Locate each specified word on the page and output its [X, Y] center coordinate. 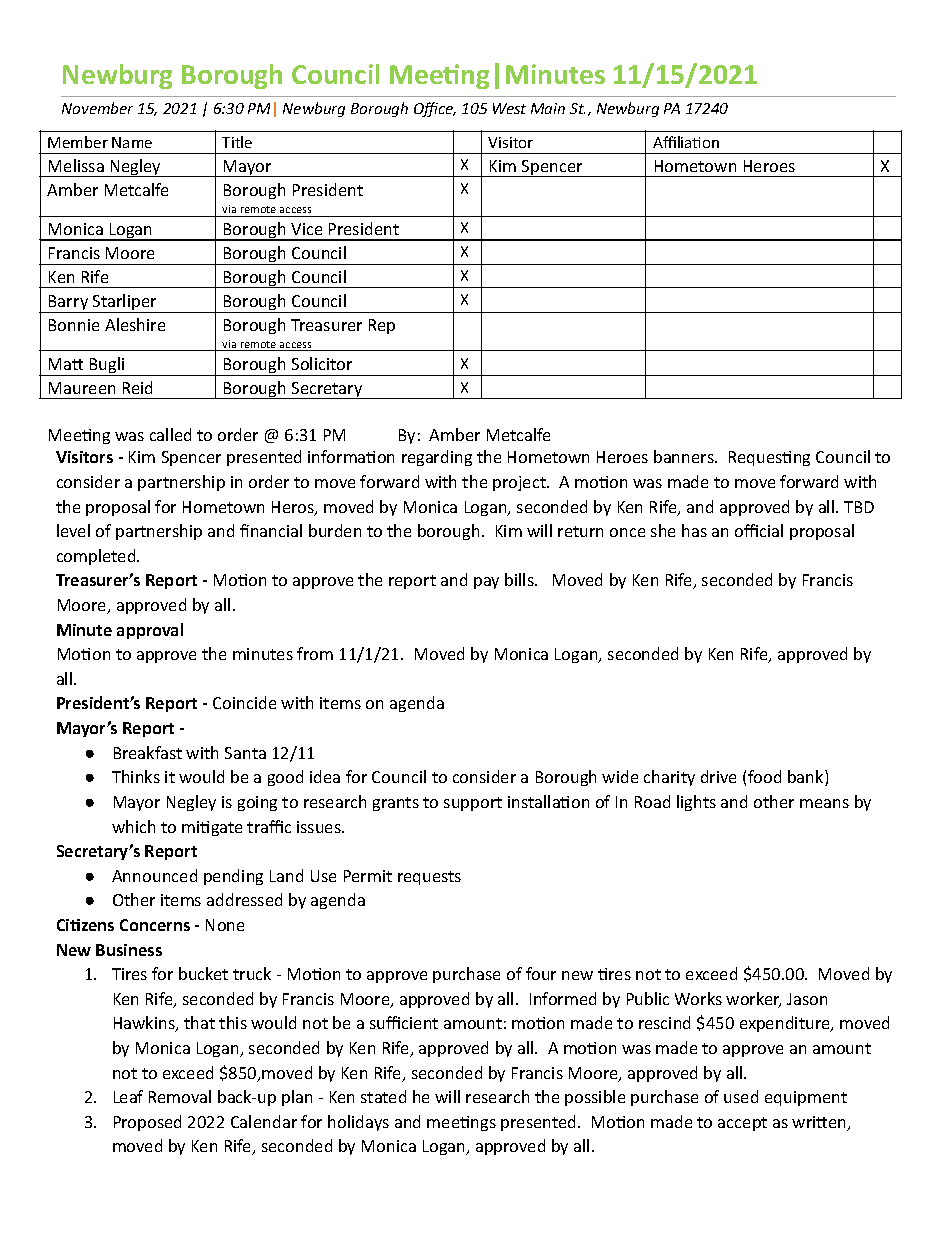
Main [548, 108]
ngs [483, 1125]
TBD [859, 507]
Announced [154, 875]
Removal [180, 1096]
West [509, 108]
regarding [437, 458]
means [824, 803]
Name [132, 142]
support [473, 804]
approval [150, 631]
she [663, 530]
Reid [137, 387]
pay [486, 583]
